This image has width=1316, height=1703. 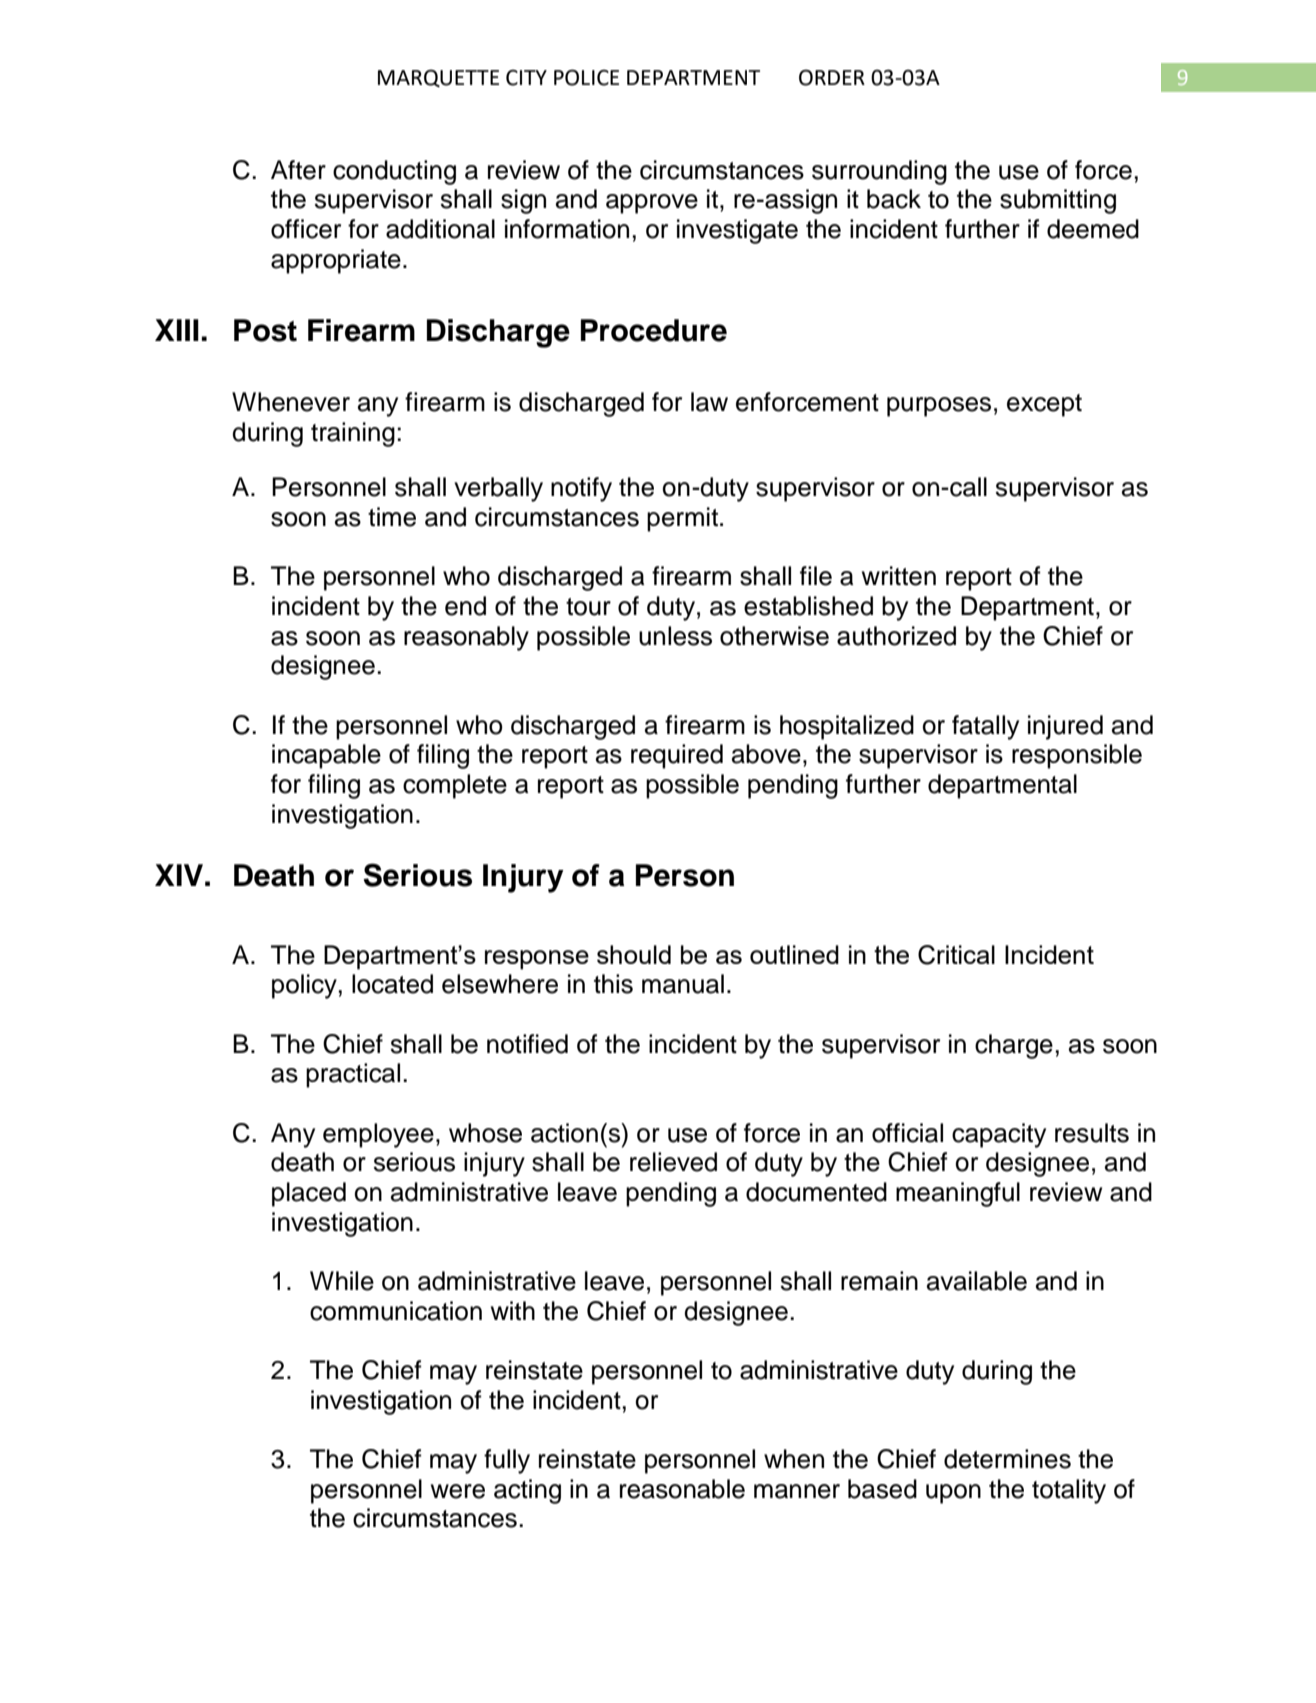 What do you see at coordinates (958, 1194) in the image?
I see `meaningful` at bounding box center [958, 1194].
